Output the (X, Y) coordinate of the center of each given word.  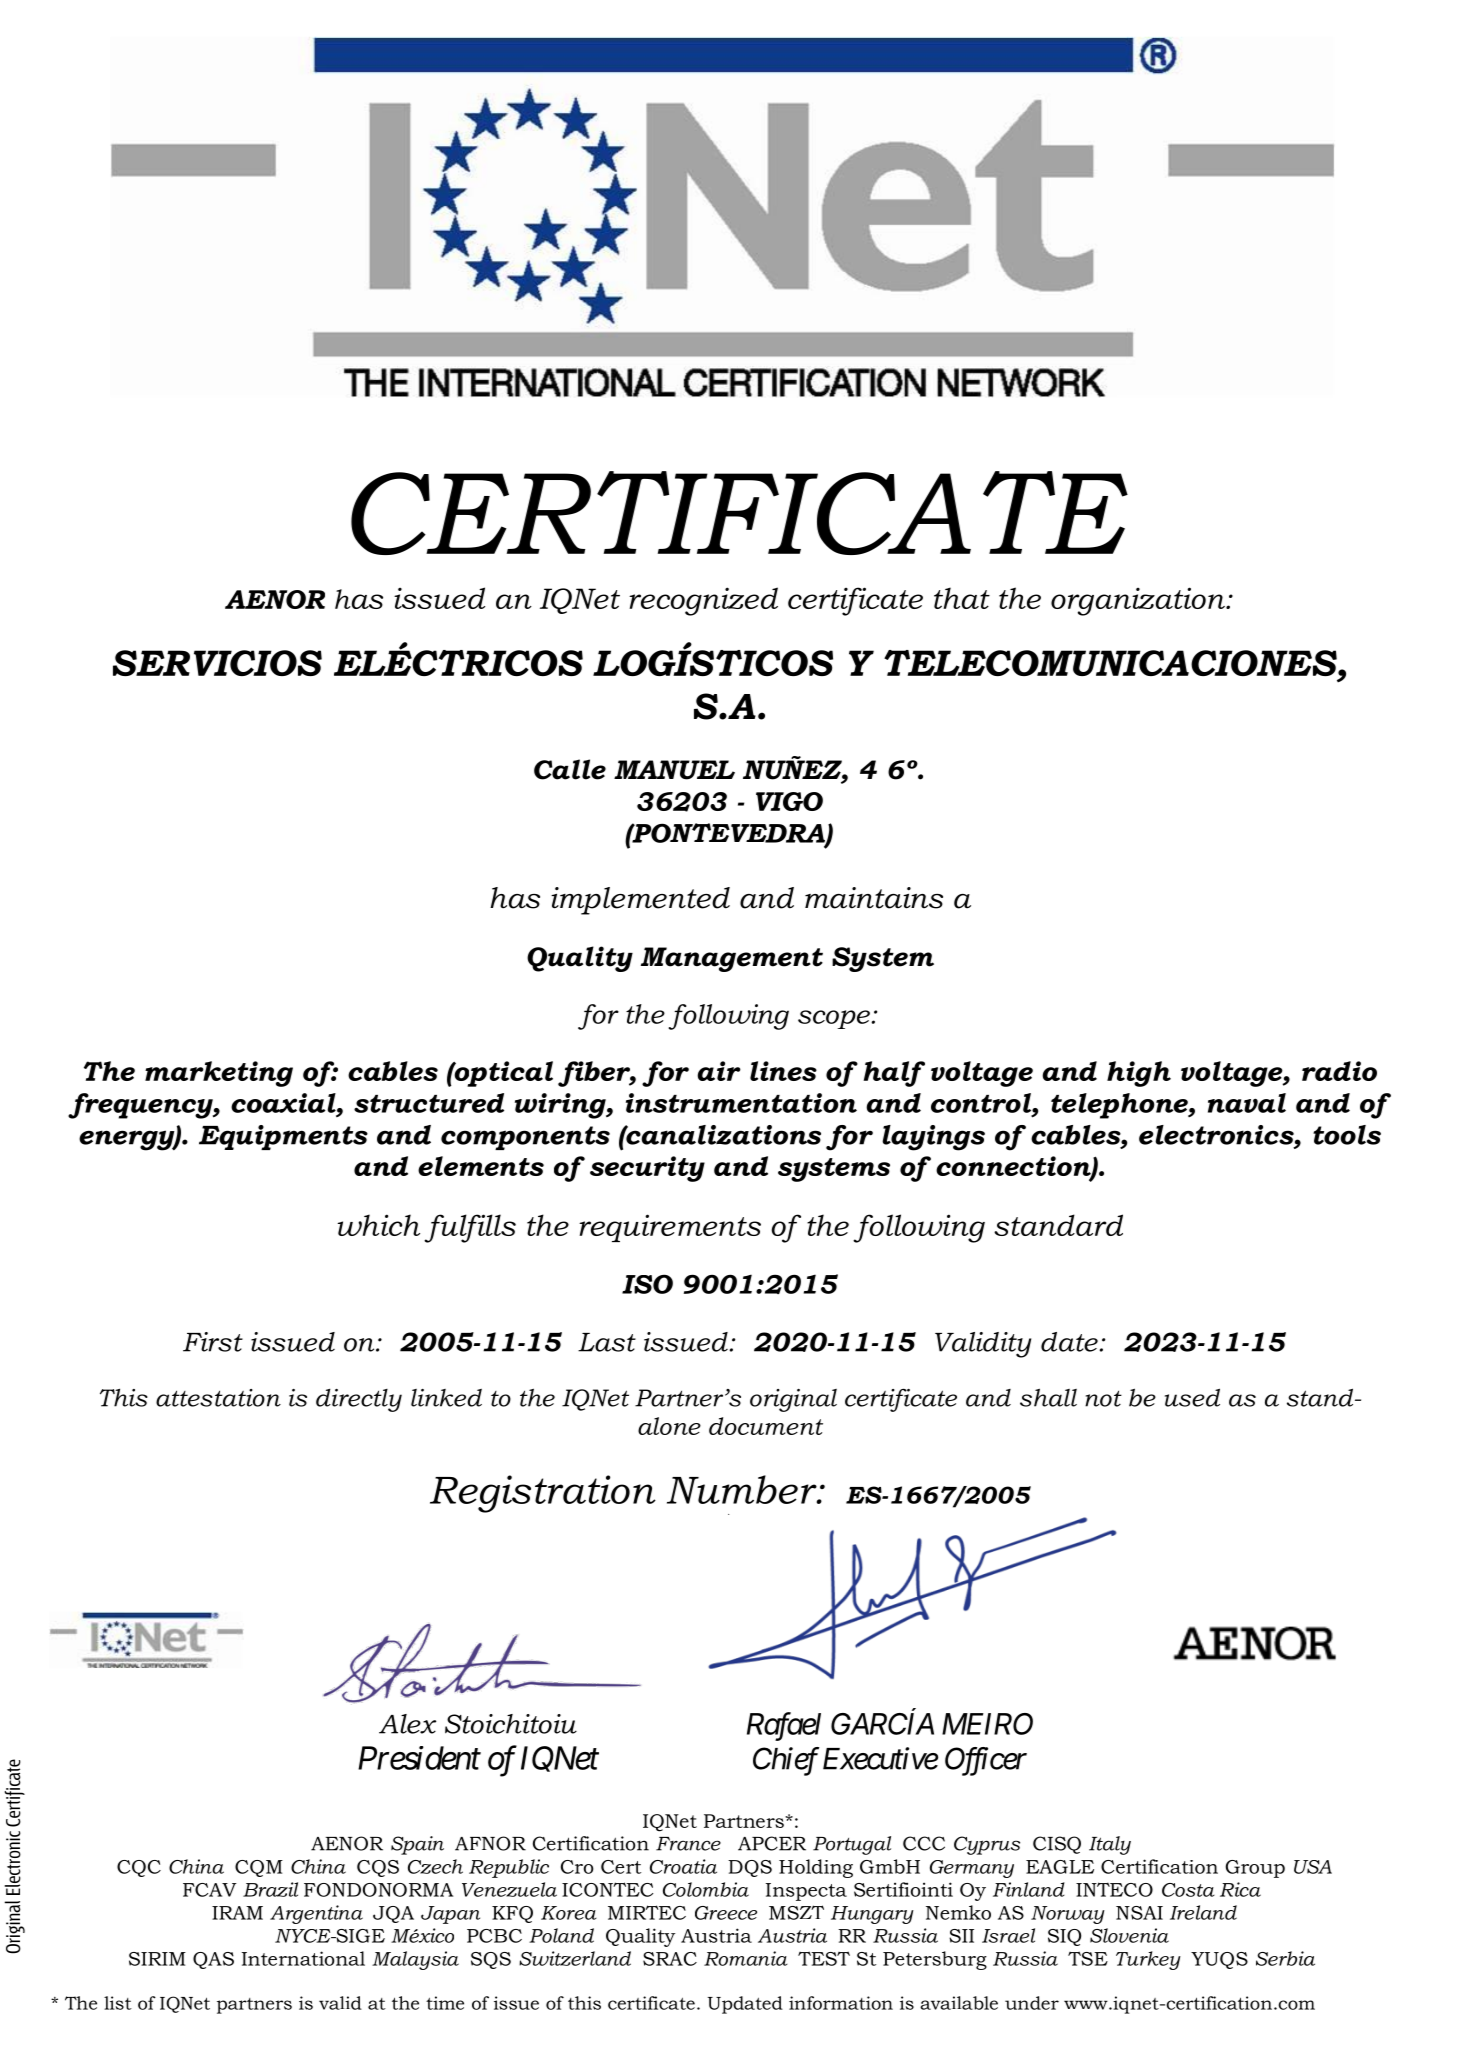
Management (732, 959)
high (1139, 1074)
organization (1139, 601)
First (213, 1342)
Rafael (784, 1726)
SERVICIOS (217, 663)
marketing (219, 1074)
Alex (407, 1724)
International (303, 1958)
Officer (986, 1761)
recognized (703, 601)
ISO (647, 1284)
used (1192, 1397)
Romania (746, 1958)
